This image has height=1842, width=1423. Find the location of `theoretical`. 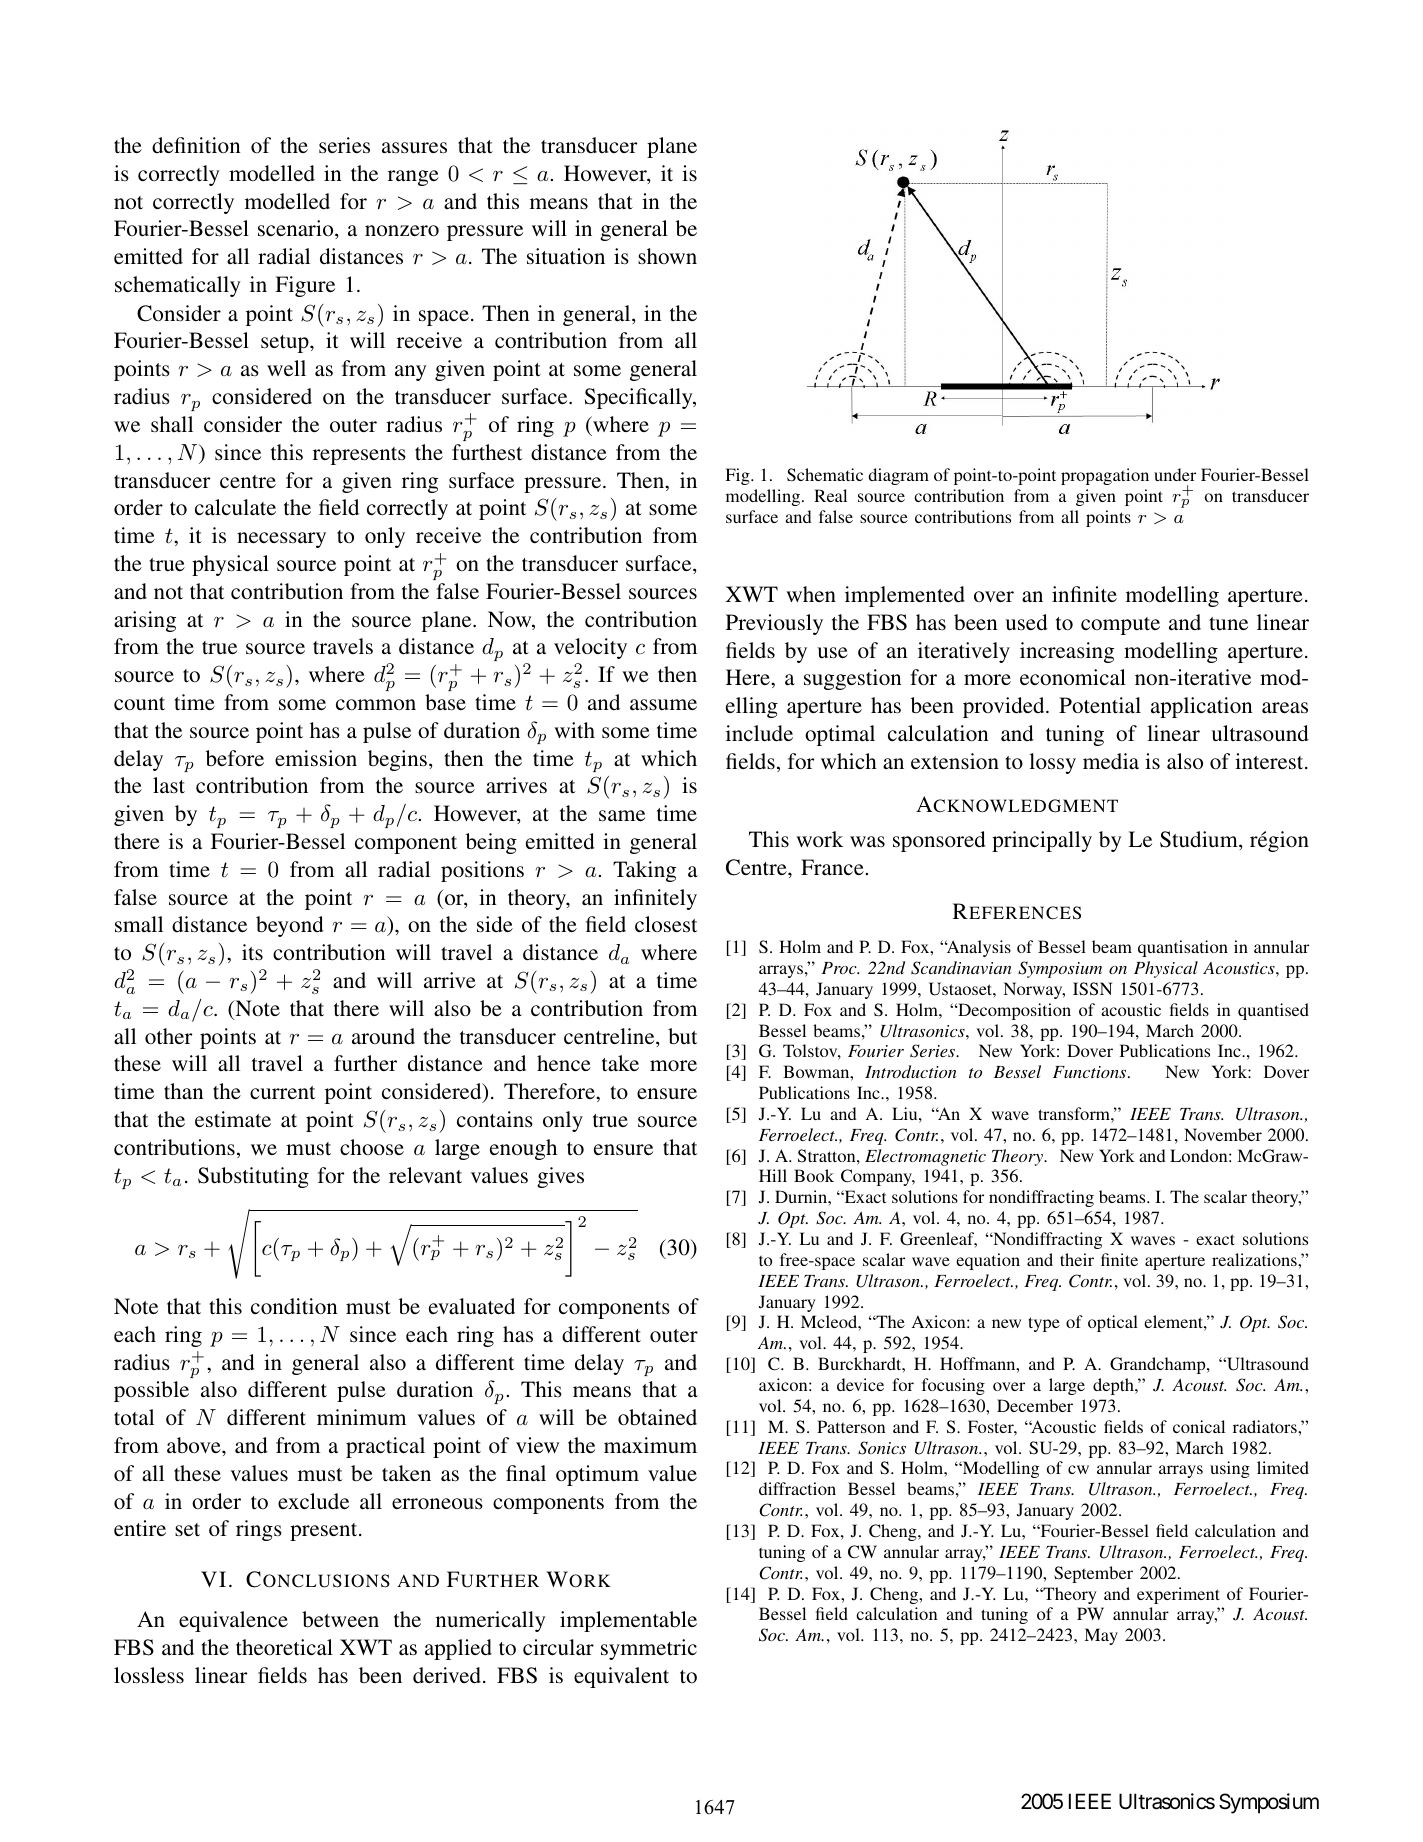

theoretical is located at coordinates (284, 1647).
